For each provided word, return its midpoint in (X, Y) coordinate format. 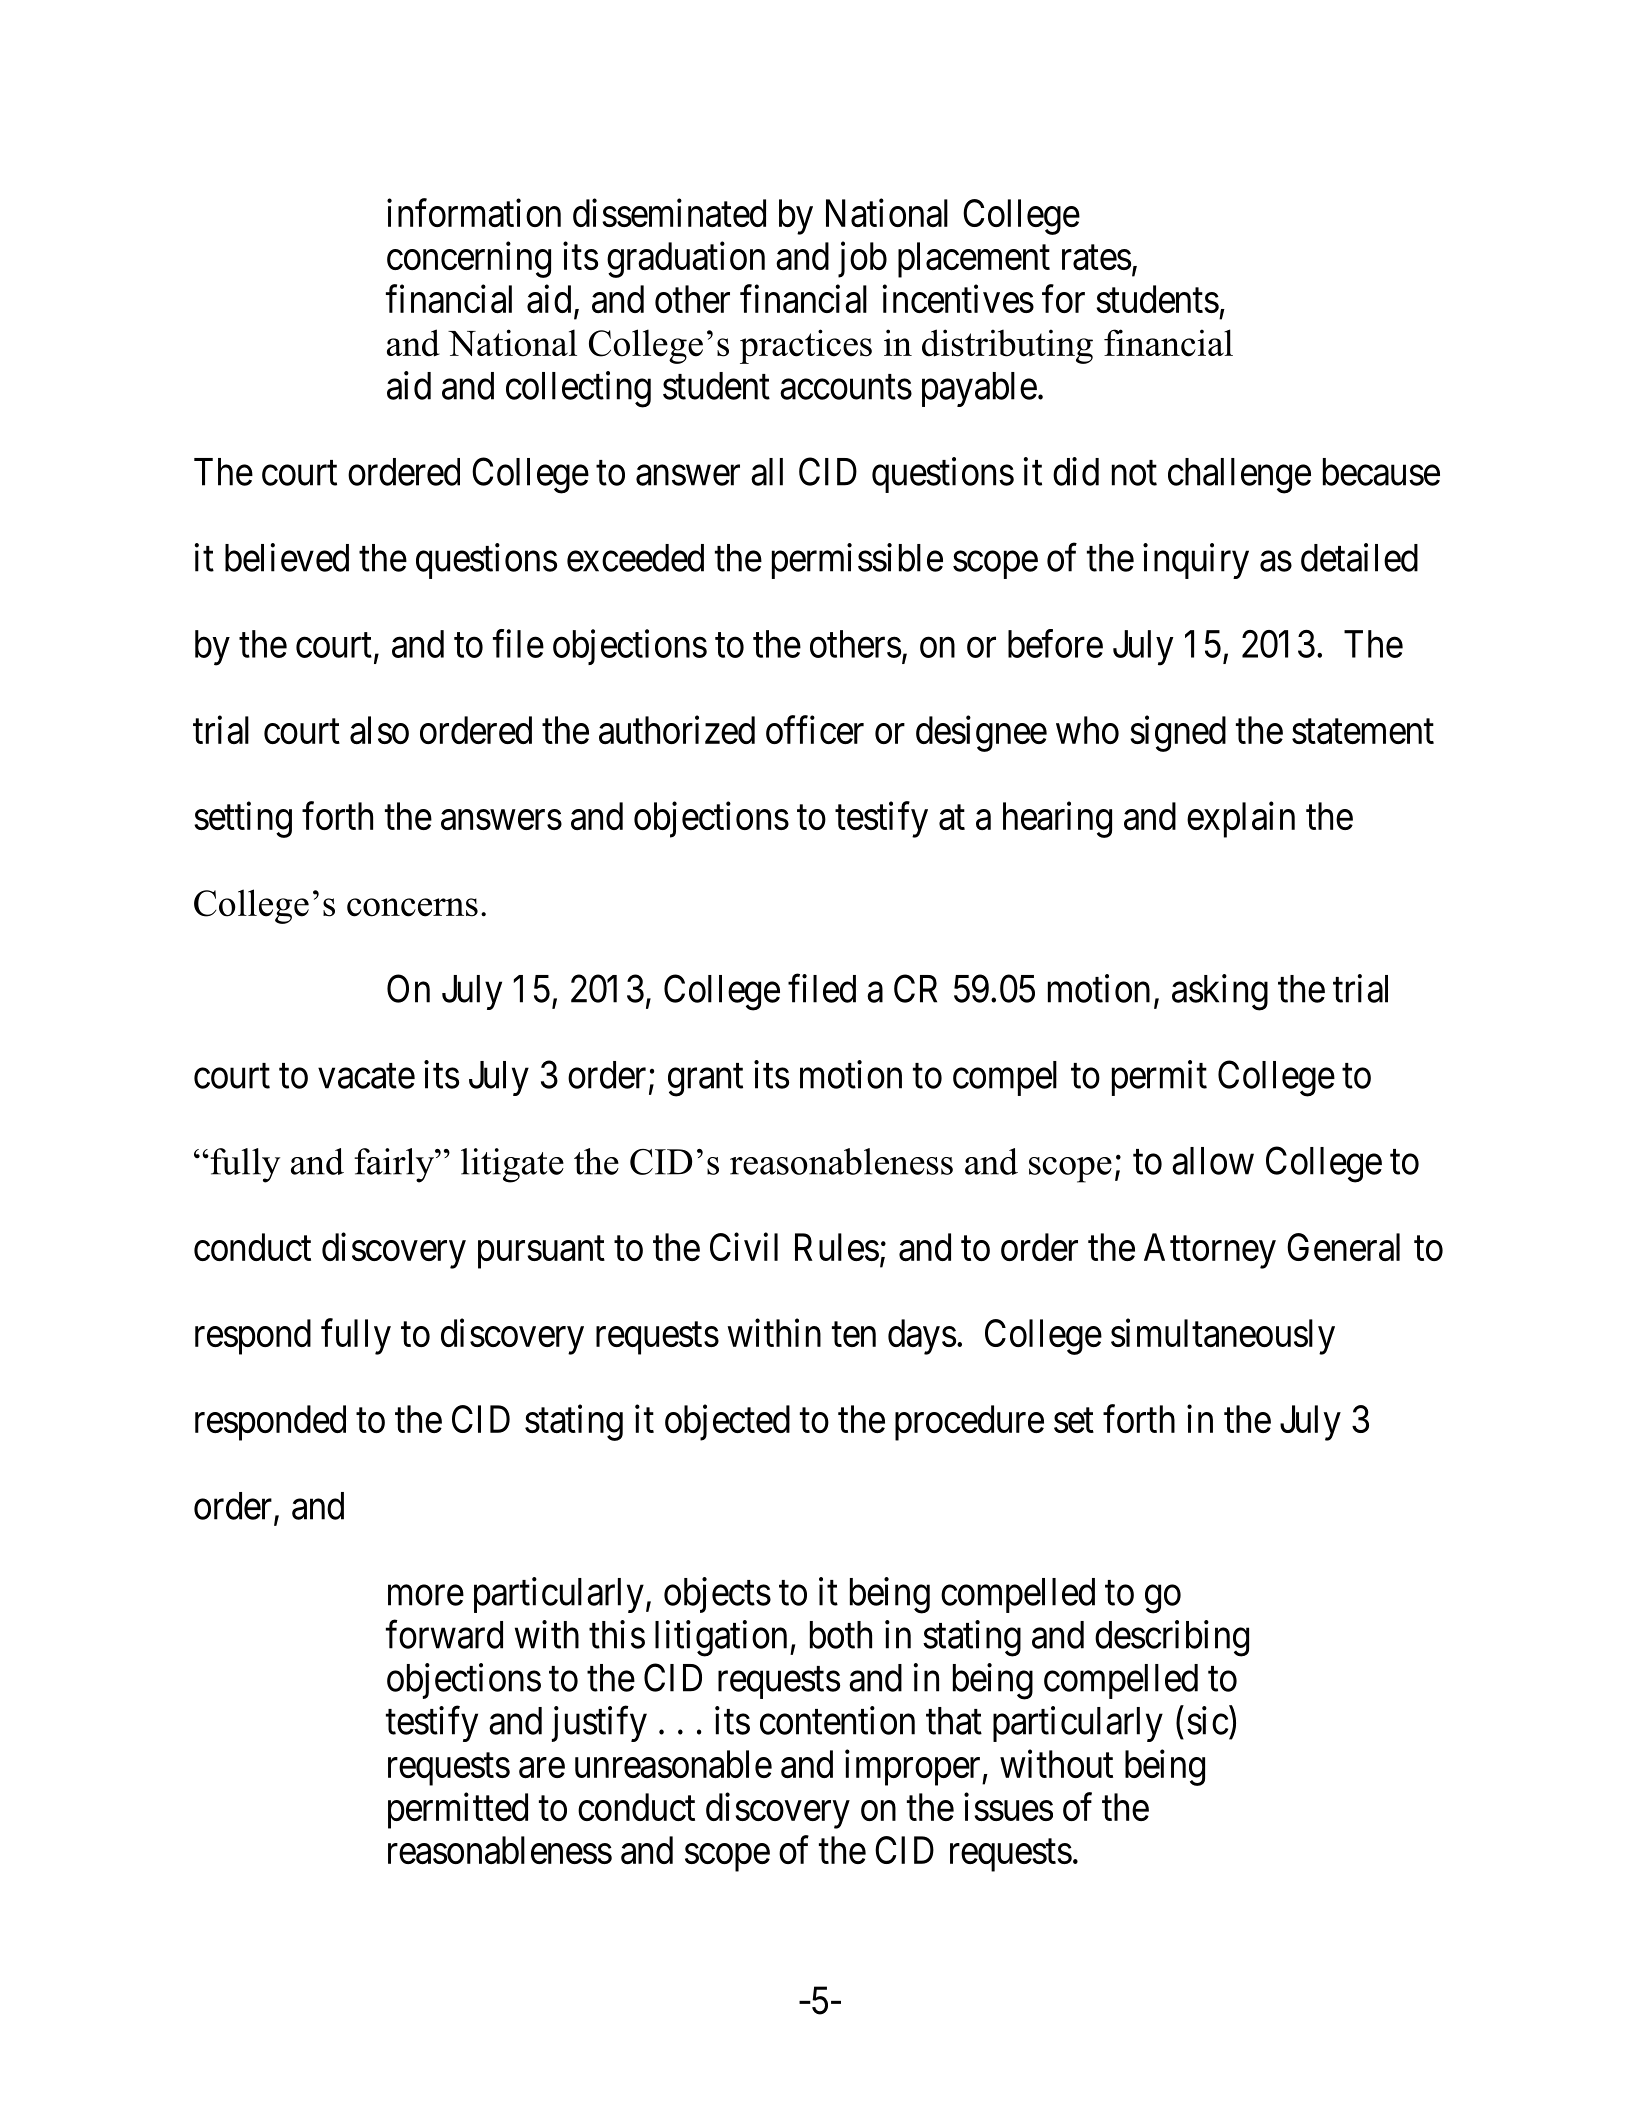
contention (837, 1720)
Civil (744, 1247)
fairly (395, 1165)
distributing (1007, 346)
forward (444, 1634)
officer (815, 730)
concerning (469, 260)
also (379, 730)
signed (1178, 734)
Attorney (1210, 1251)
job (862, 260)
